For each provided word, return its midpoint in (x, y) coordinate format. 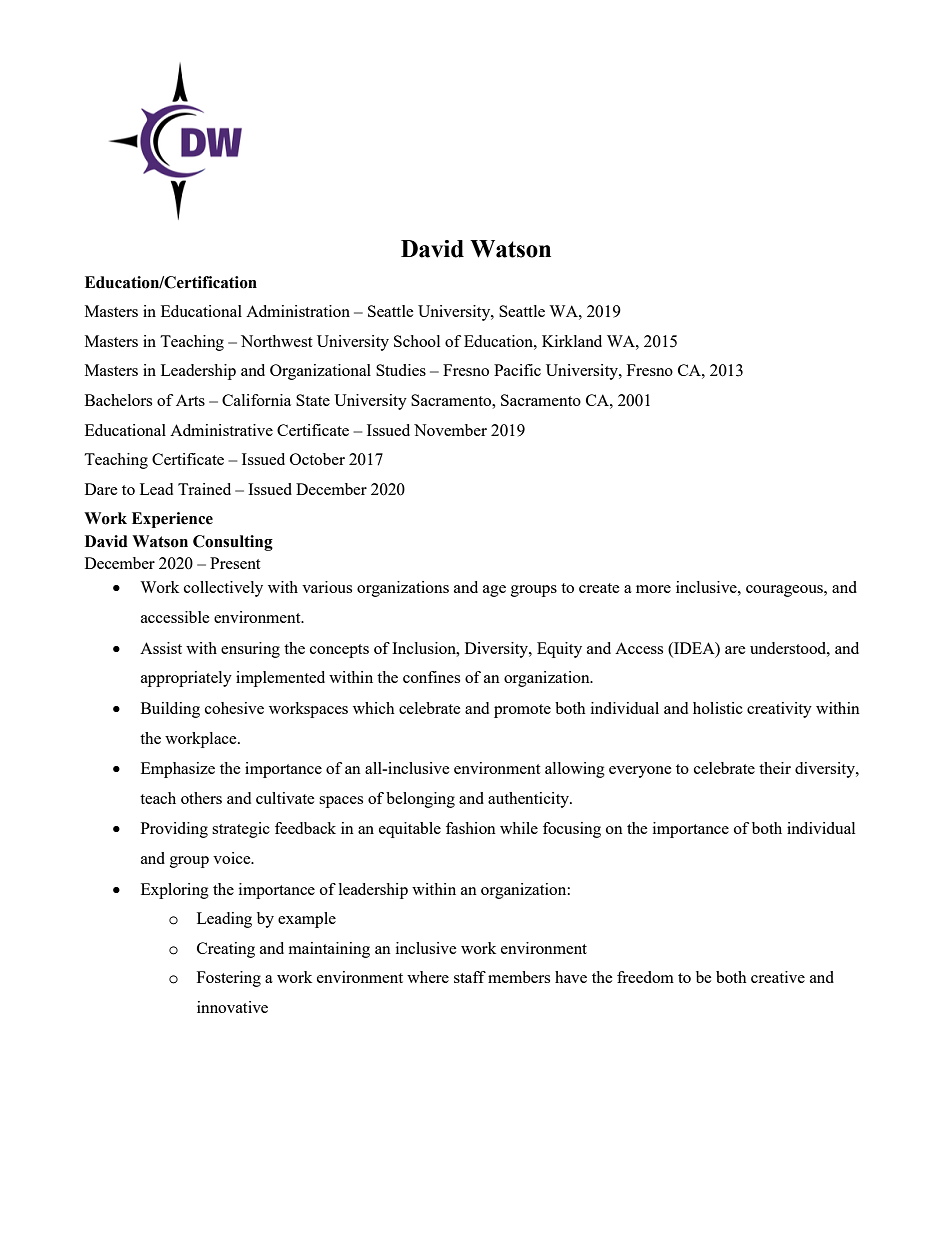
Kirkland (572, 341)
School (417, 341)
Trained (204, 489)
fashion (471, 828)
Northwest (276, 341)
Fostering (229, 979)
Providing (174, 830)
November (450, 430)
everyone (640, 772)
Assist (161, 648)
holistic (718, 708)
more (653, 589)
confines (431, 677)
